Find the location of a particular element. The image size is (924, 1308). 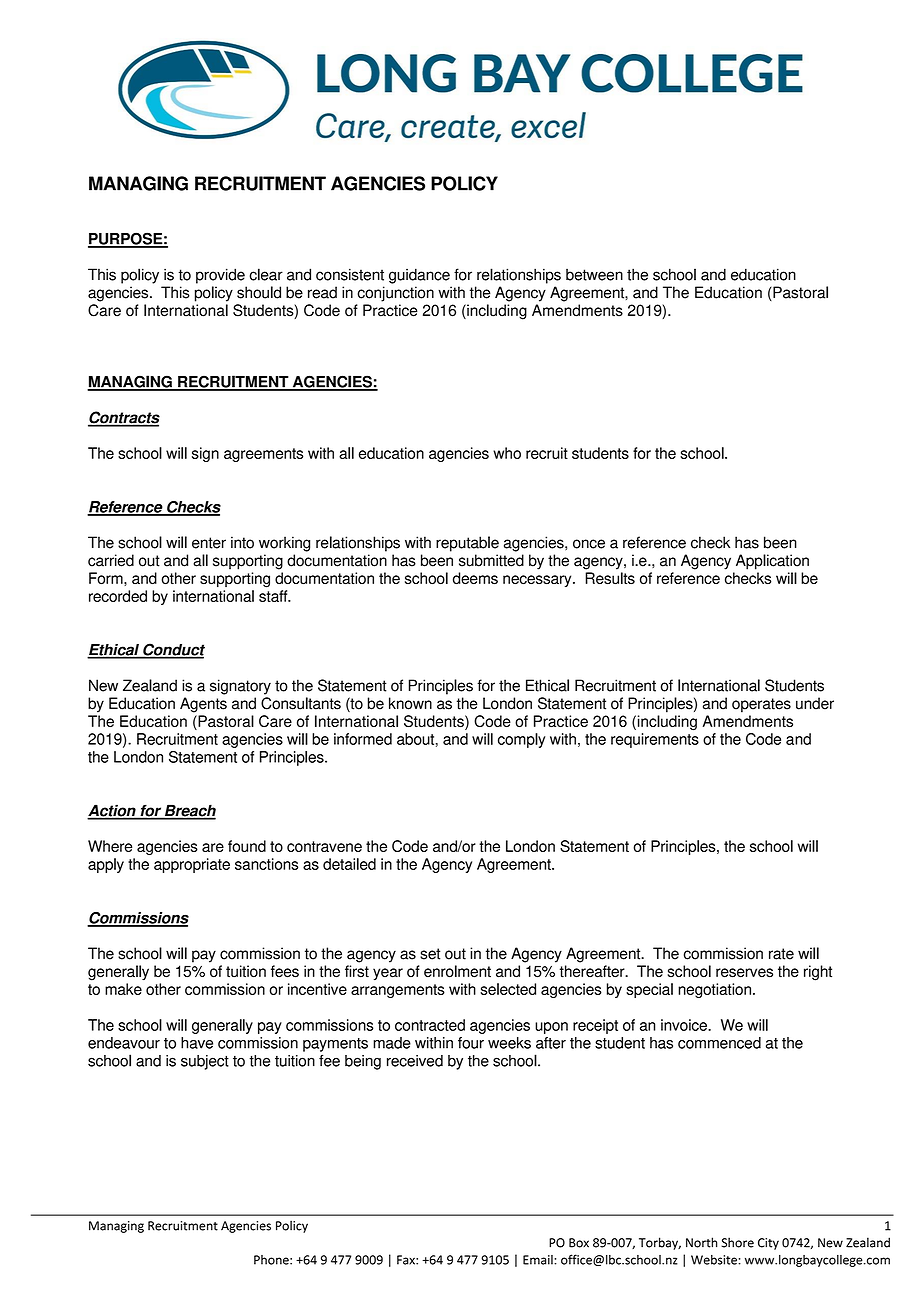

requirements is located at coordinates (655, 740).
